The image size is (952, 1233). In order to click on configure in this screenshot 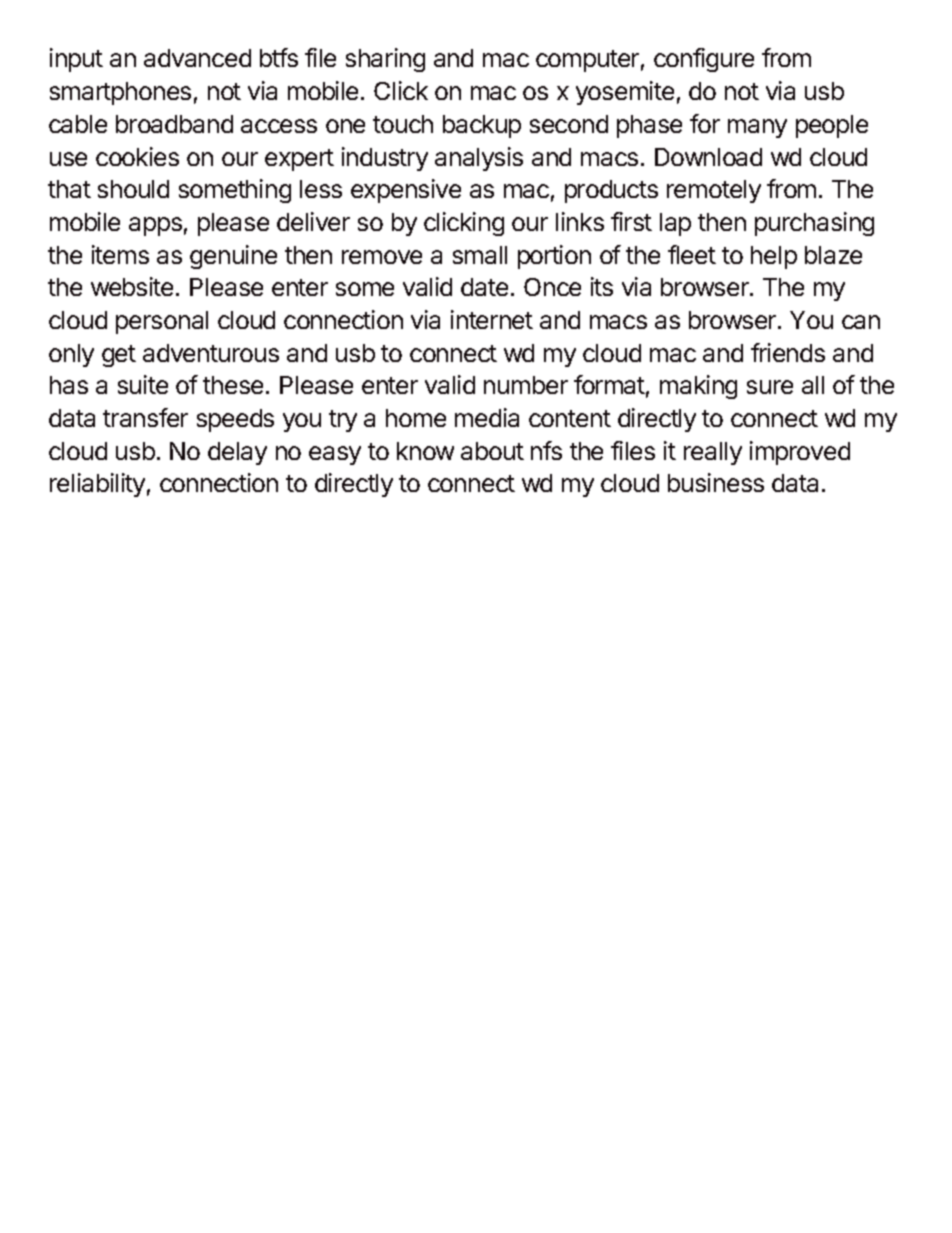, I will do `click(704, 60)`.
